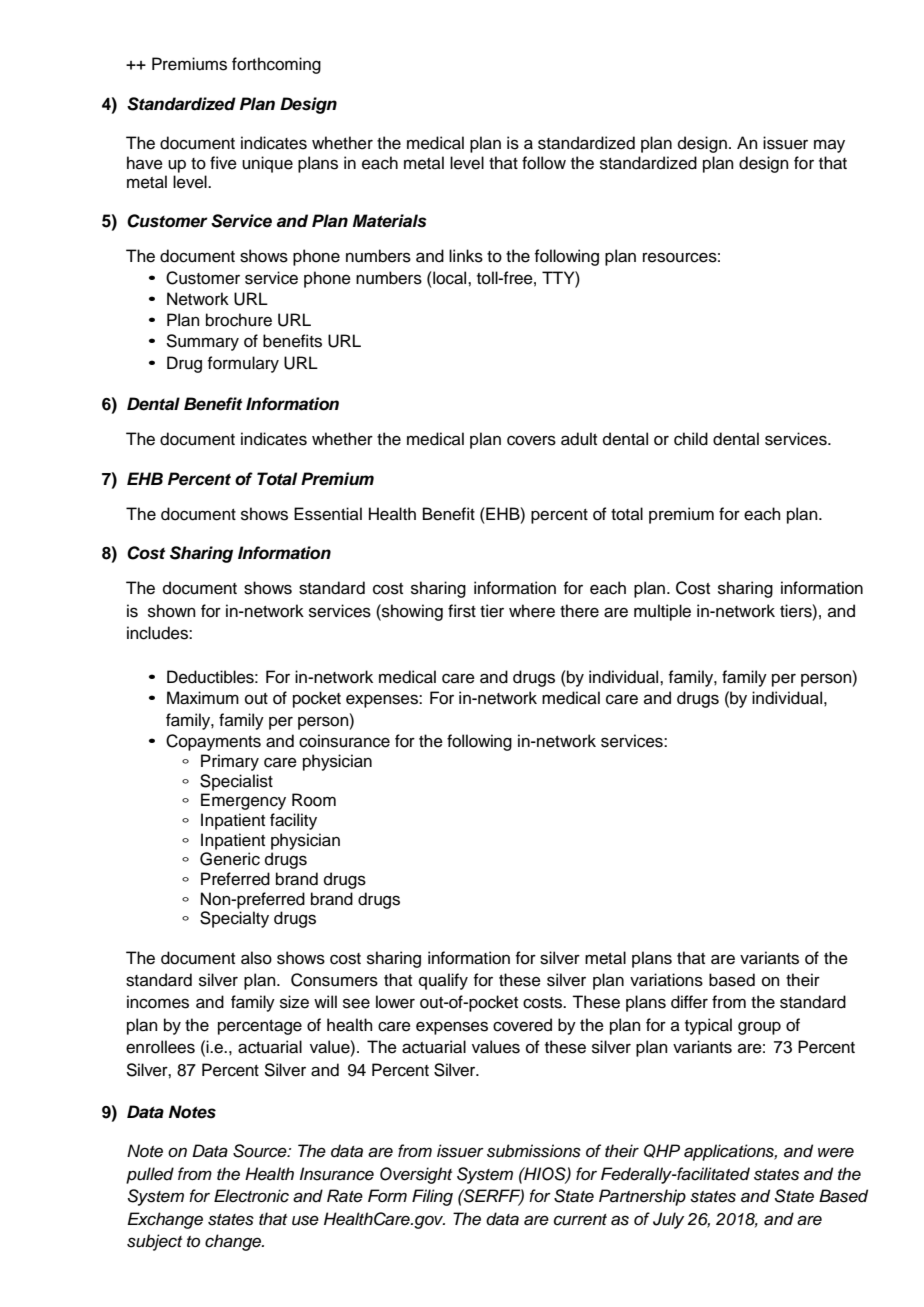  I want to click on Maximum, so click(203, 698).
